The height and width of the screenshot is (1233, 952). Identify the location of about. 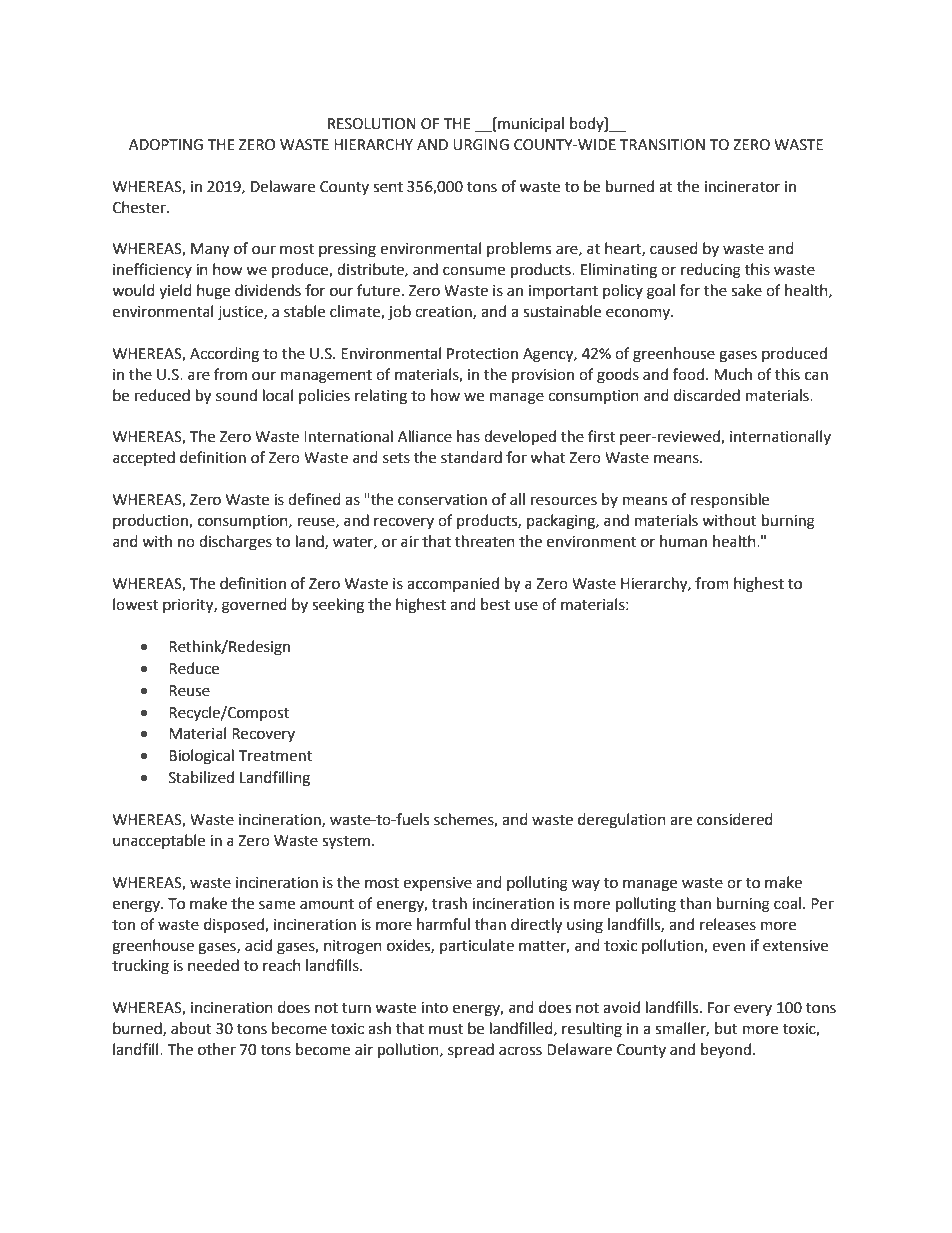
(191, 1028).
